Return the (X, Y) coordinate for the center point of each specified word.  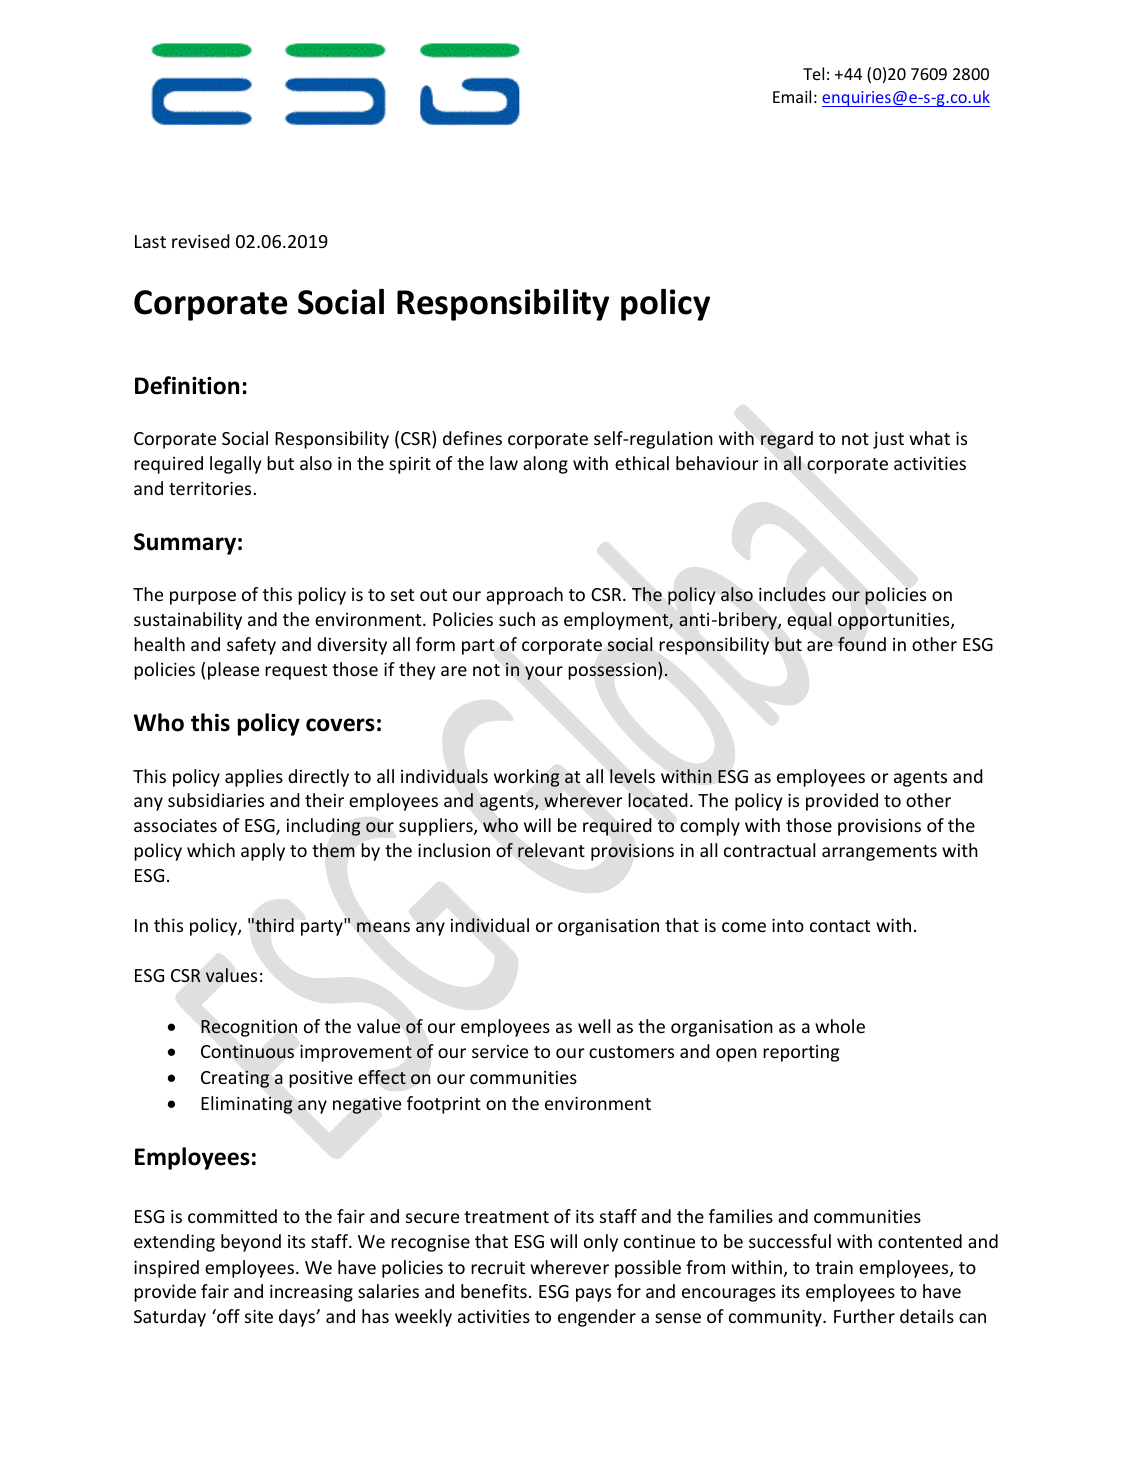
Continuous (247, 1052)
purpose (203, 598)
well (594, 1026)
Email (792, 96)
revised (201, 241)
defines (472, 438)
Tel (813, 73)
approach (524, 596)
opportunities (895, 621)
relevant (551, 850)
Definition (187, 385)
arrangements (879, 853)
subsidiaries (216, 800)
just (888, 440)
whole (840, 1026)
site (259, 1316)
